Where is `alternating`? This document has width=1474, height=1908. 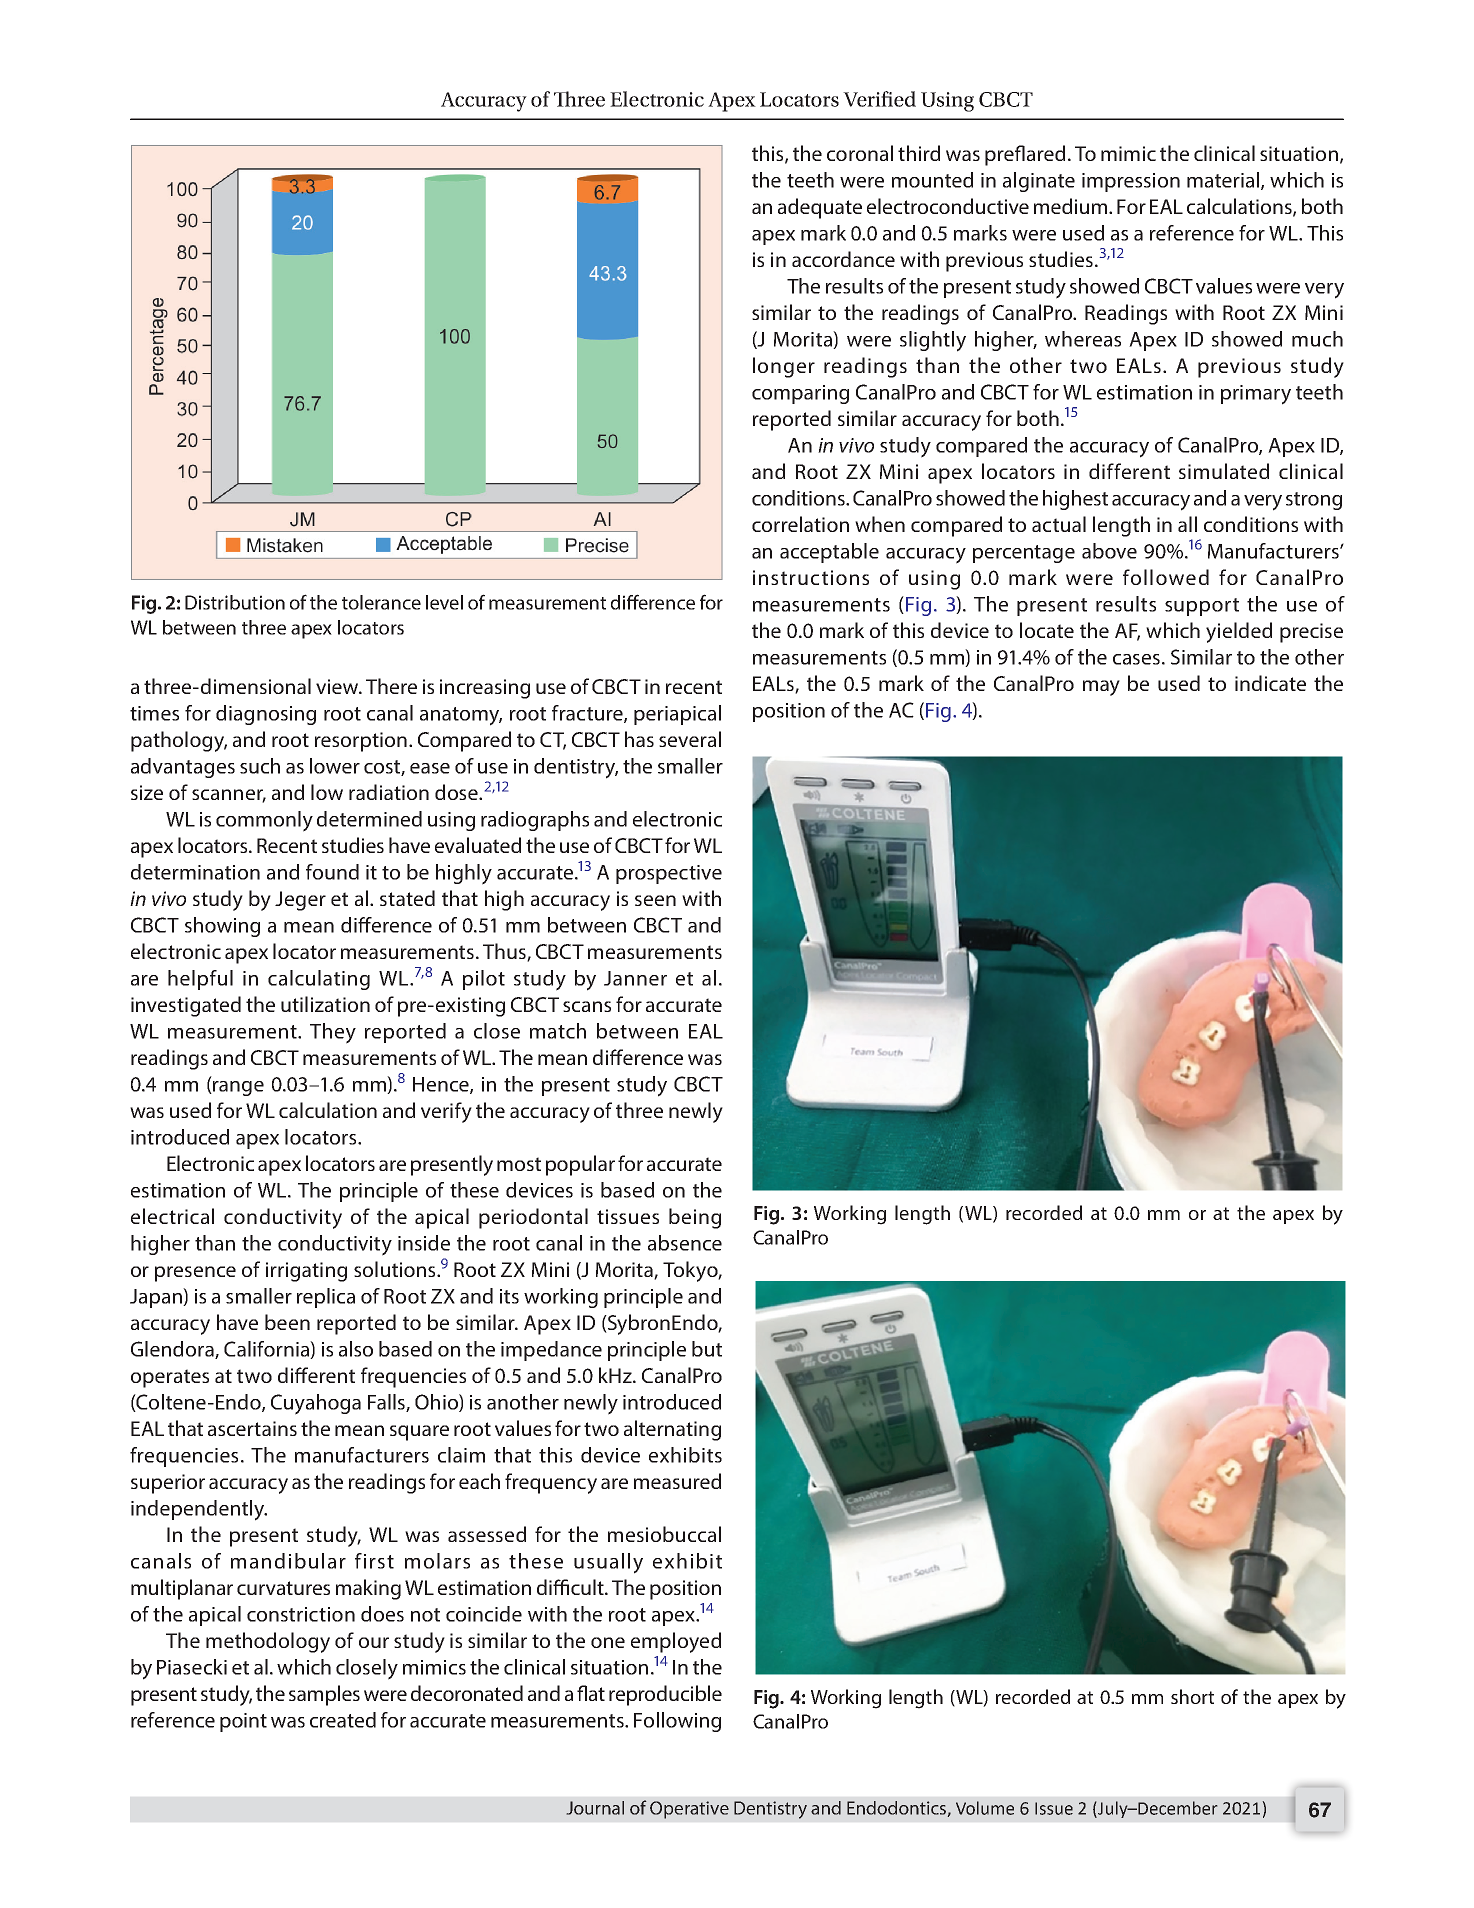
alternating is located at coordinates (672, 1430).
